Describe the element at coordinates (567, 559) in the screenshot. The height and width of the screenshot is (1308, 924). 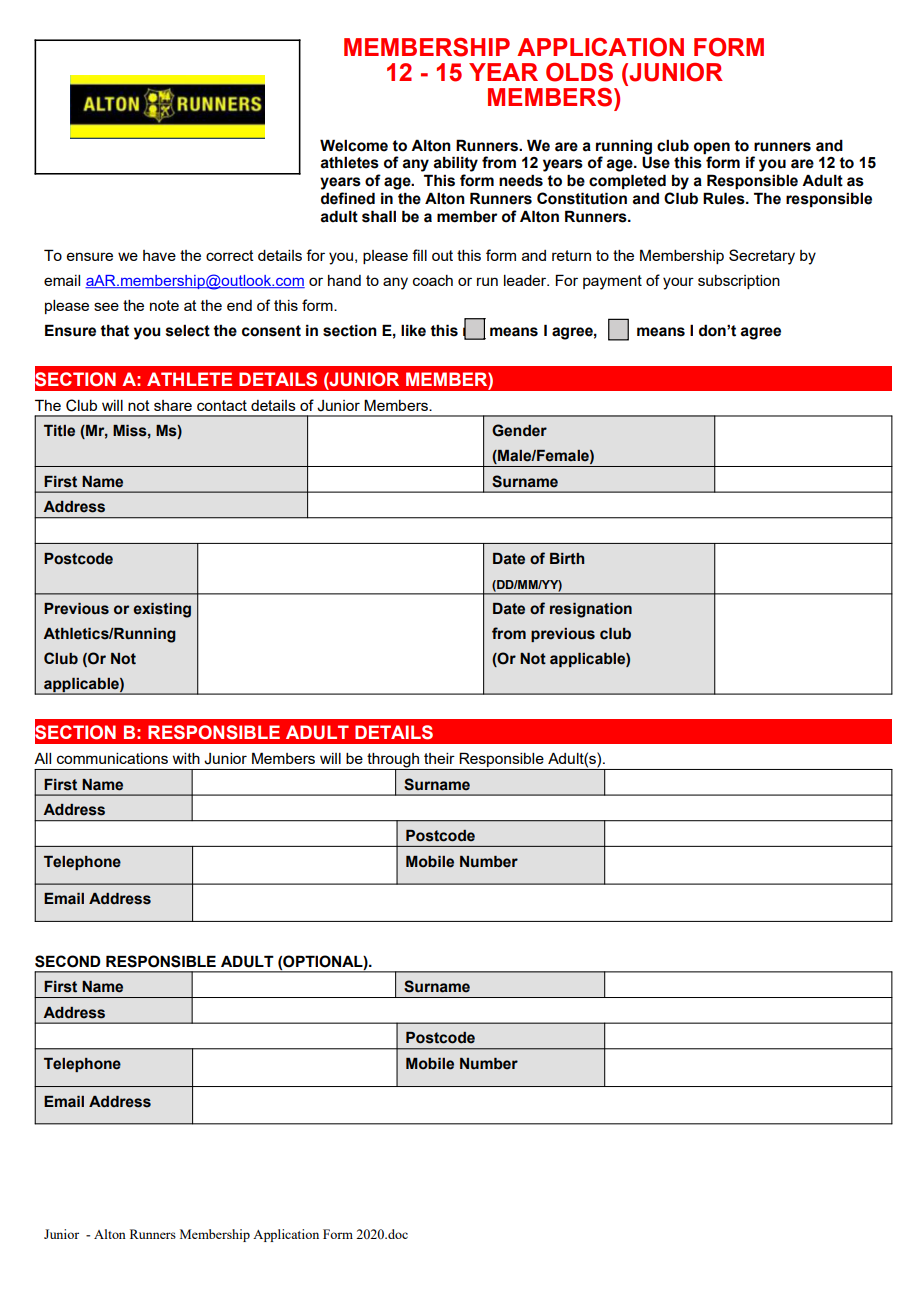
I see `Birth` at that location.
